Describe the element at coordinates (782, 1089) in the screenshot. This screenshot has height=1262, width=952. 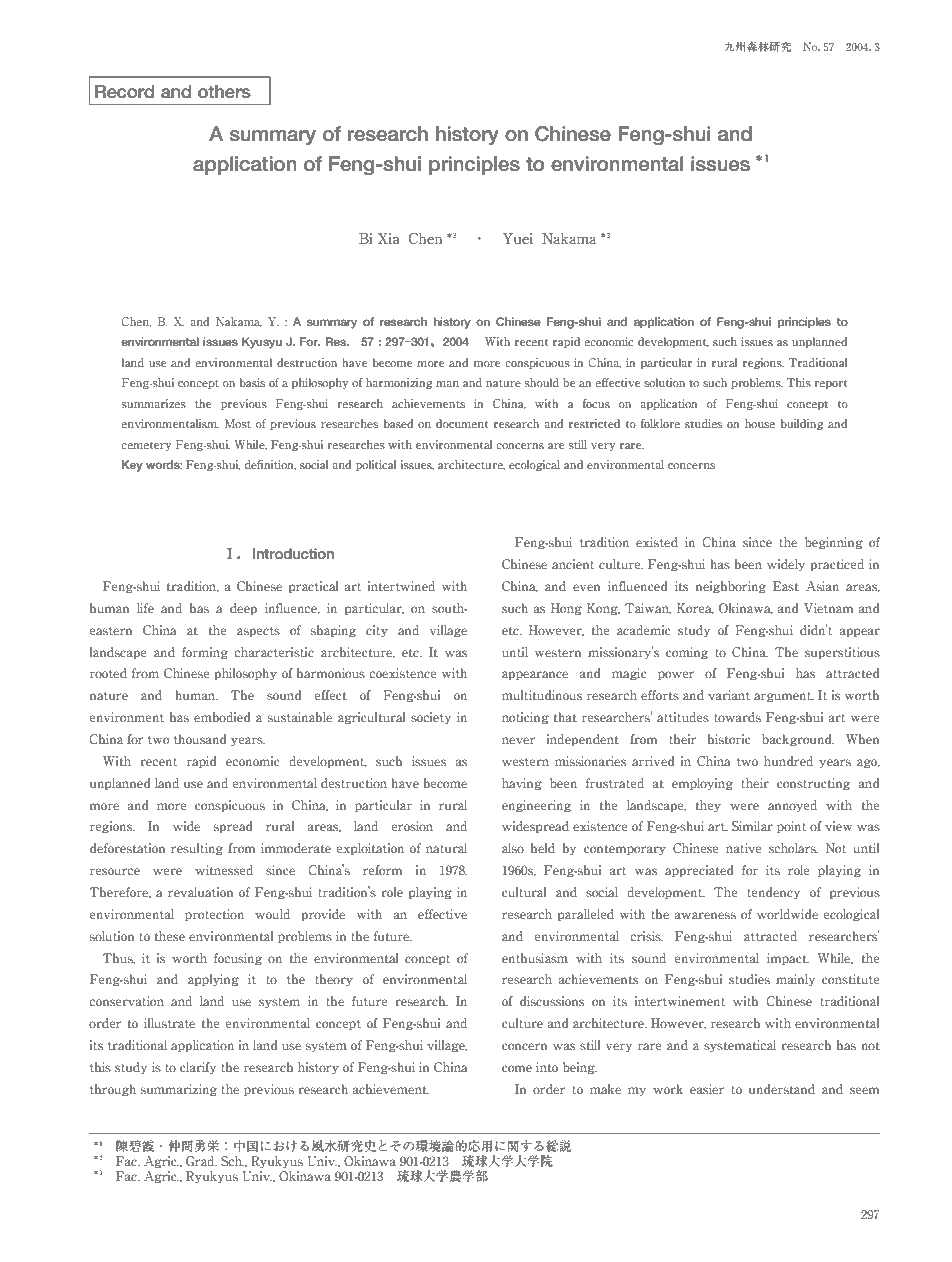
I see `understand` at that location.
